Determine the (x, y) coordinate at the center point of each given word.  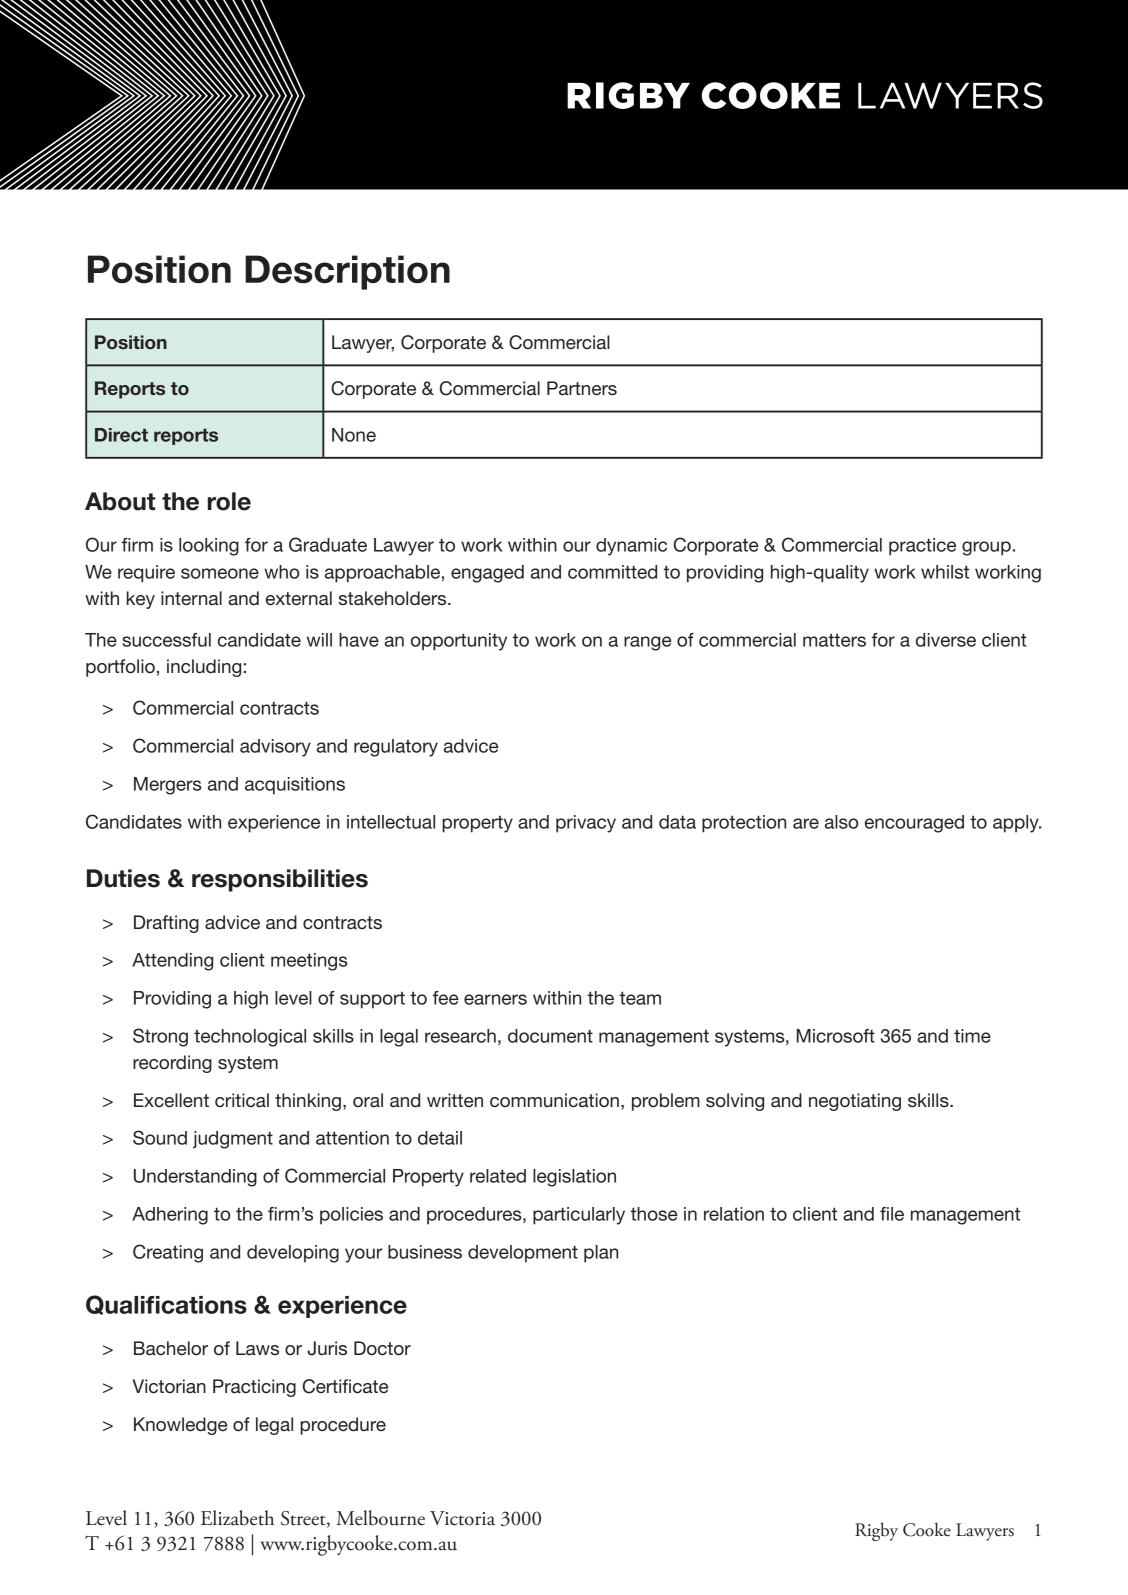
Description (347, 272)
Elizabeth (237, 1518)
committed (612, 572)
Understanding (195, 1178)
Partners (582, 388)
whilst (945, 572)
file (892, 1214)
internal (191, 598)
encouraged (914, 824)
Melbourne (380, 1518)
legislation (574, 1178)
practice (922, 547)
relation (734, 1214)
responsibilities (280, 880)
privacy (586, 824)
